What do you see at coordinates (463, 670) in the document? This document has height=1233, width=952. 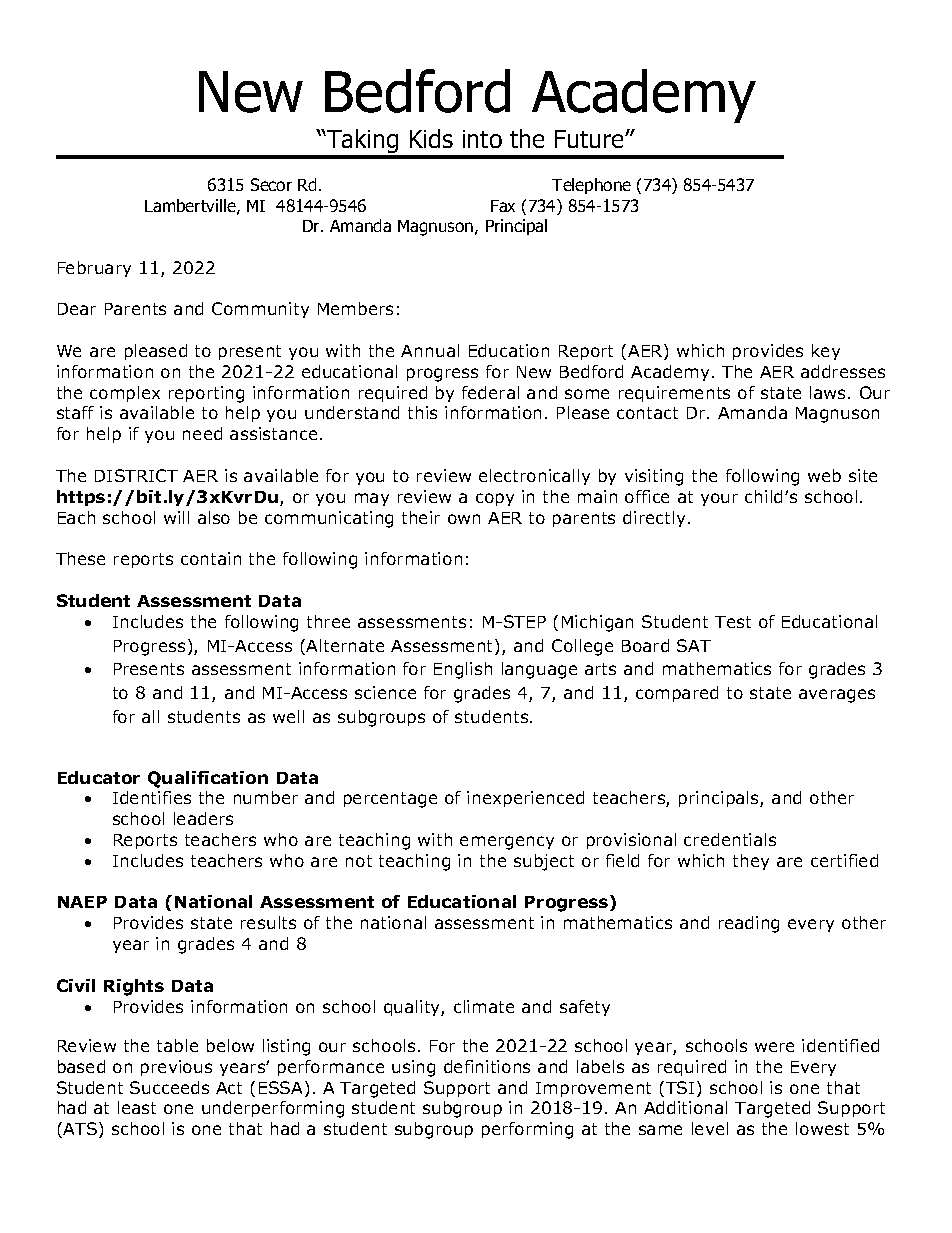 I see `English` at bounding box center [463, 670].
